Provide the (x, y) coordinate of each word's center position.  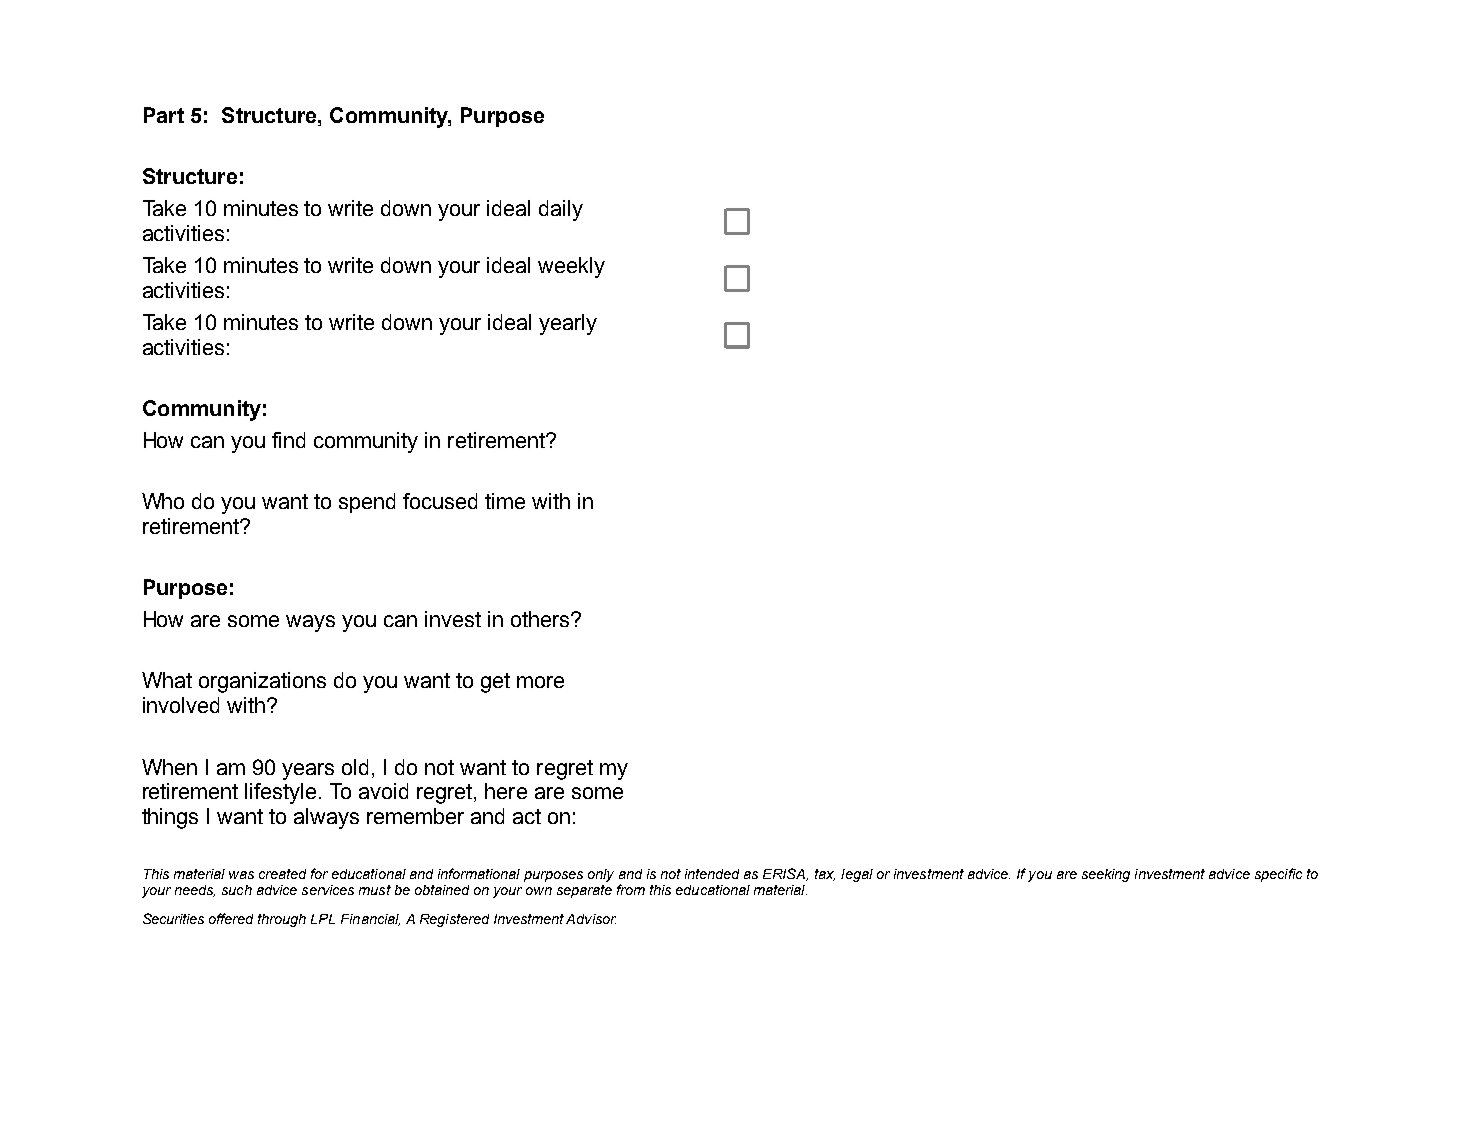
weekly (571, 267)
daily (561, 210)
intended (712, 874)
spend (367, 503)
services (328, 890)
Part (164, 115)
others (541, 619)
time (505, 501)
